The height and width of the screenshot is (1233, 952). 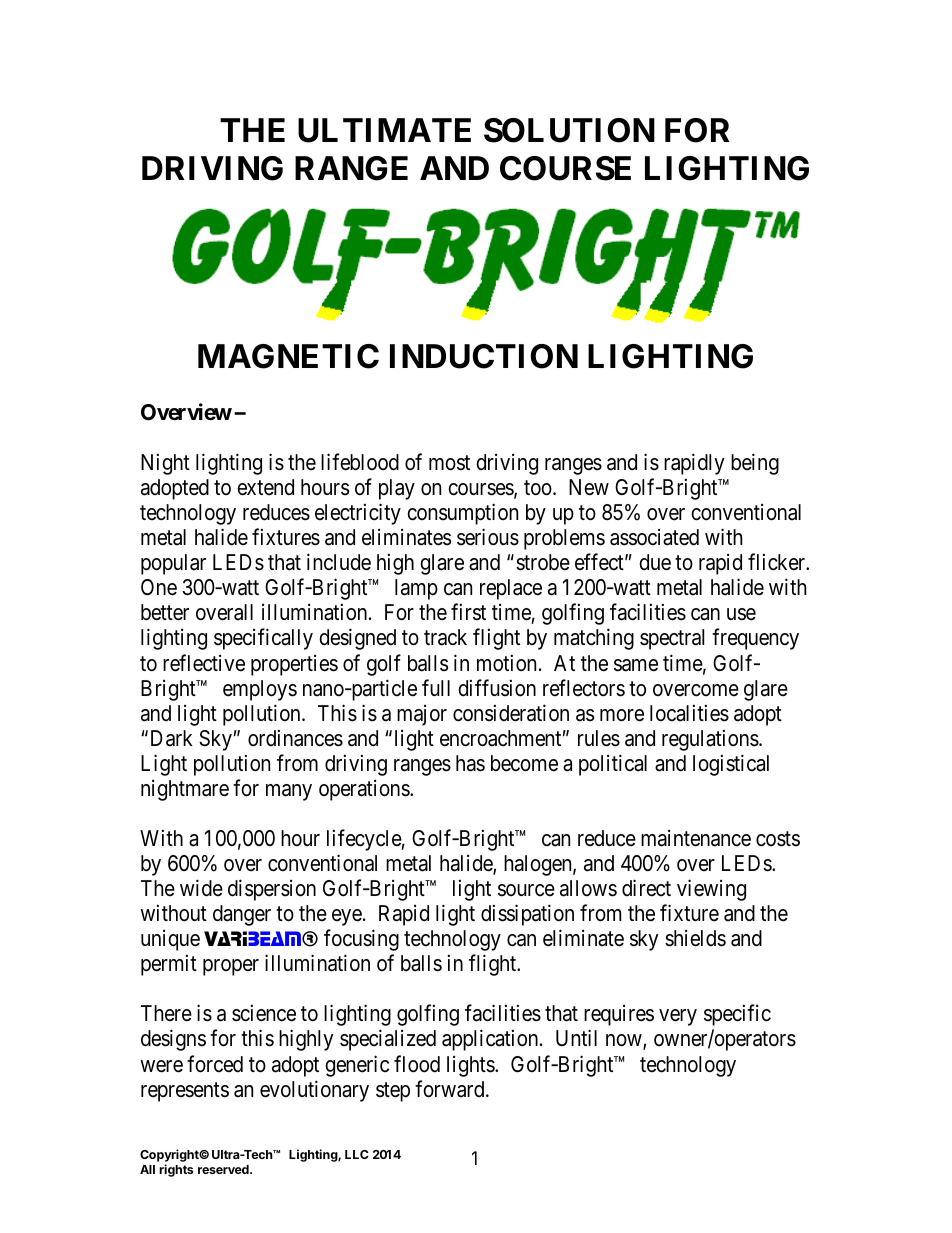 I want to click on ULTIMATE, so click(x=384, y=130).
